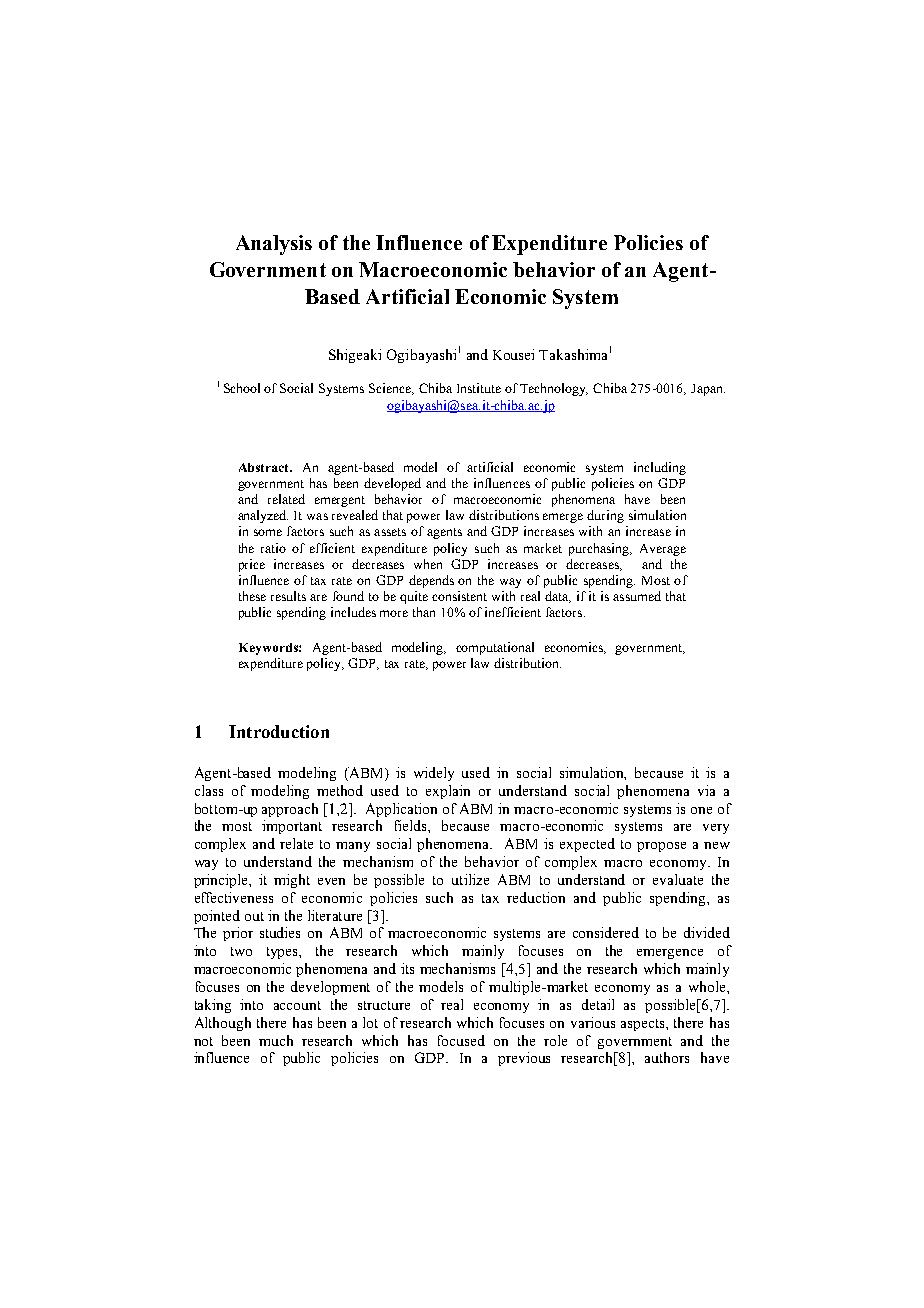 The width and height of the screenshot is (924, 1308). What do you see at coordinates (637, 596) in the screenshot?
I see `assumed` at bounding box center [637, 596].
